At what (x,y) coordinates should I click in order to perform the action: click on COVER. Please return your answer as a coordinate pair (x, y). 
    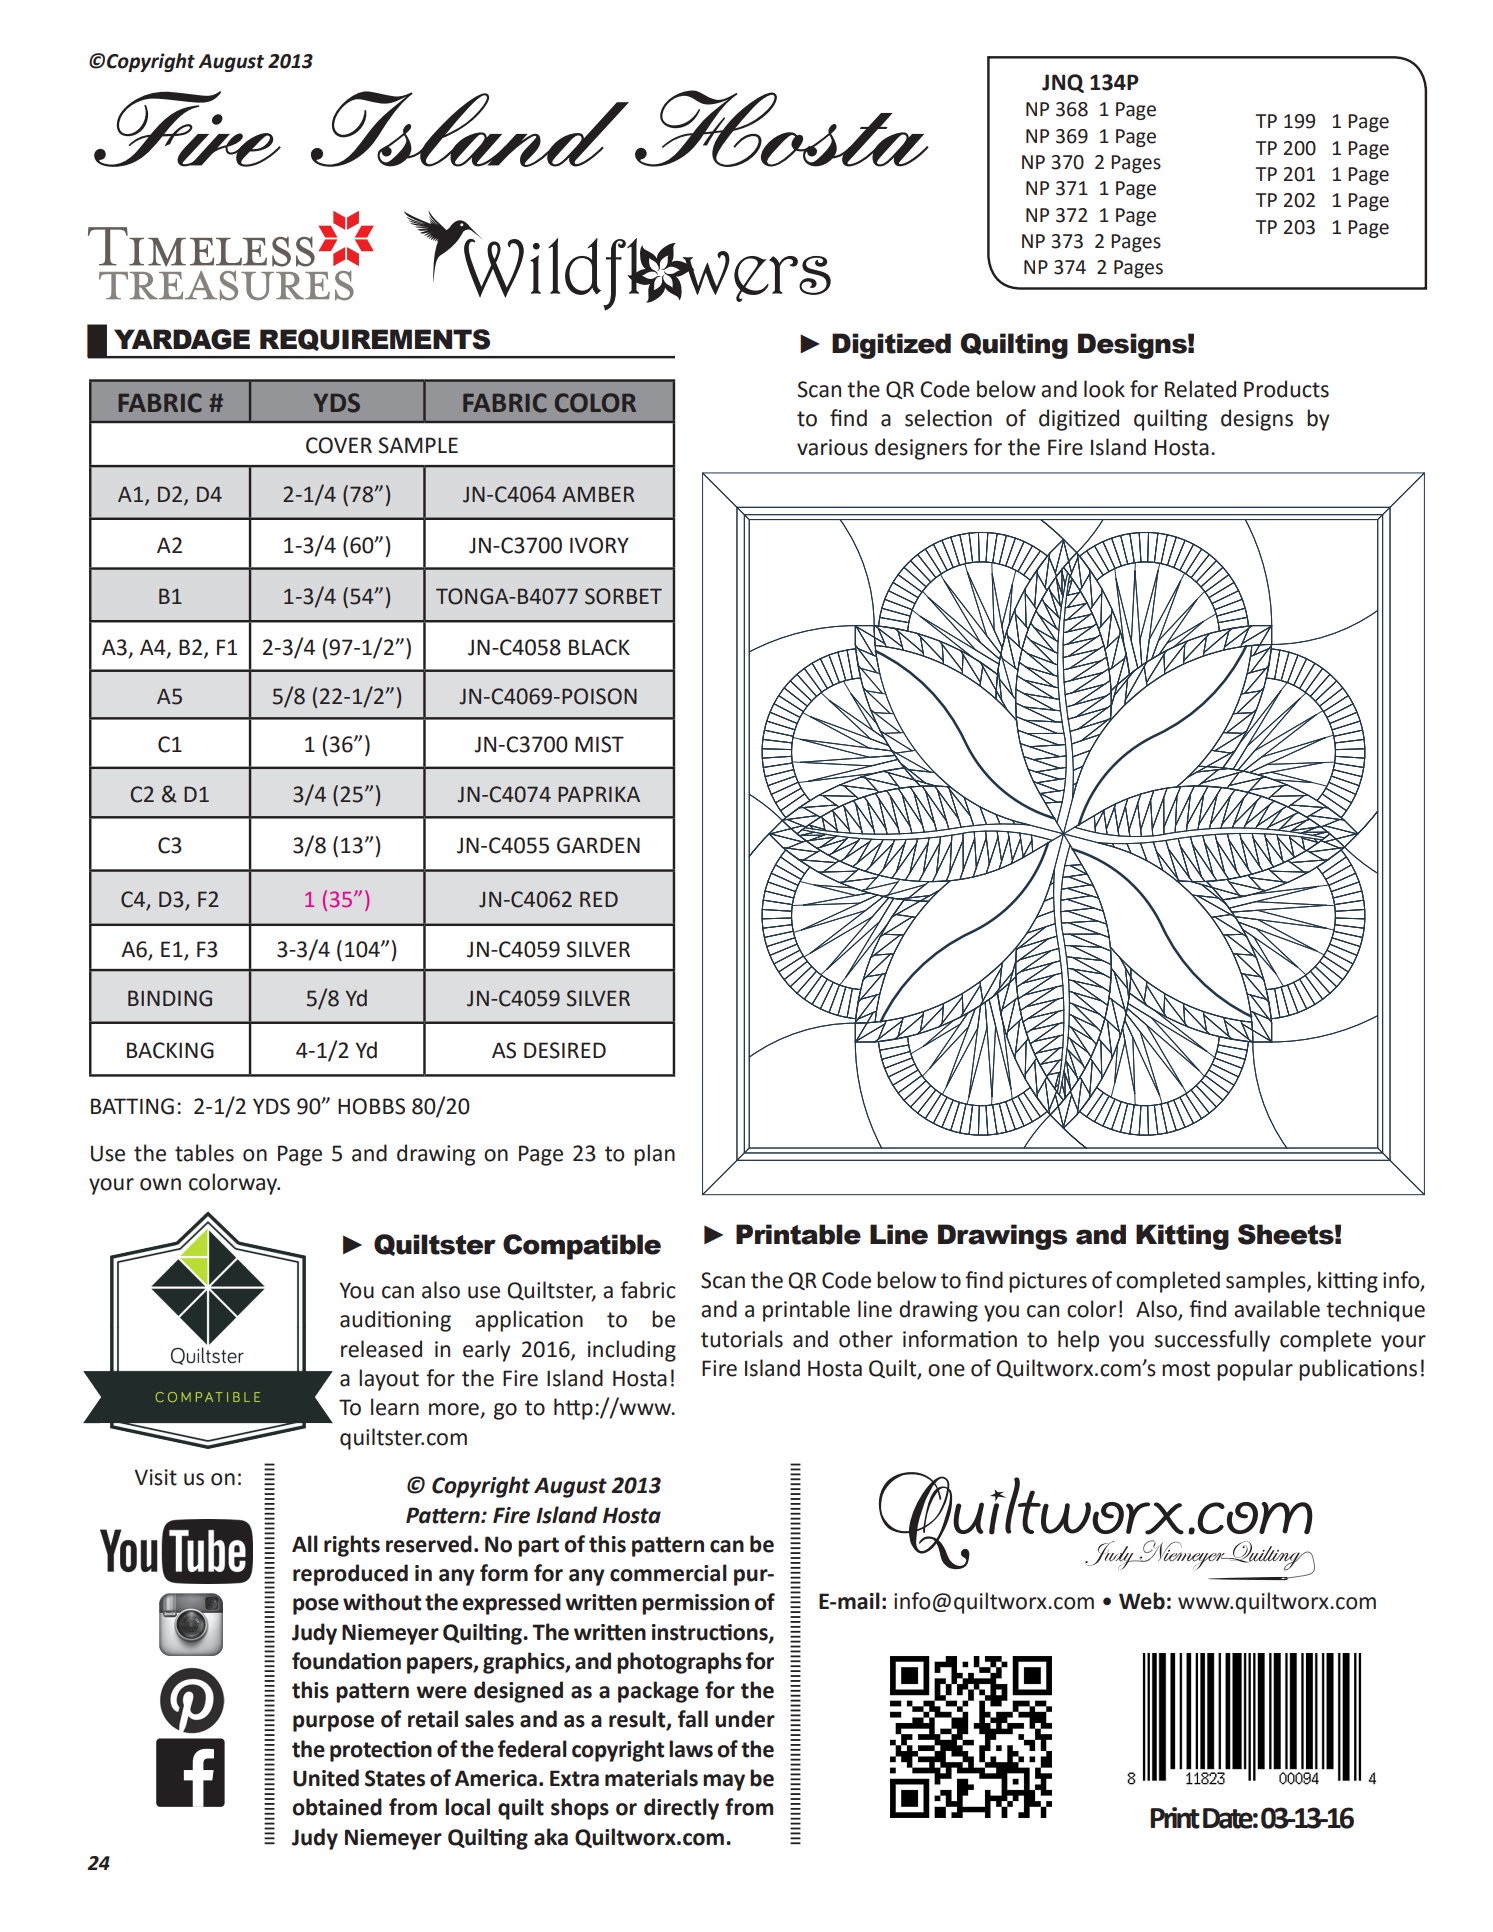
    Looking at the image, I should click on (339, 445).
